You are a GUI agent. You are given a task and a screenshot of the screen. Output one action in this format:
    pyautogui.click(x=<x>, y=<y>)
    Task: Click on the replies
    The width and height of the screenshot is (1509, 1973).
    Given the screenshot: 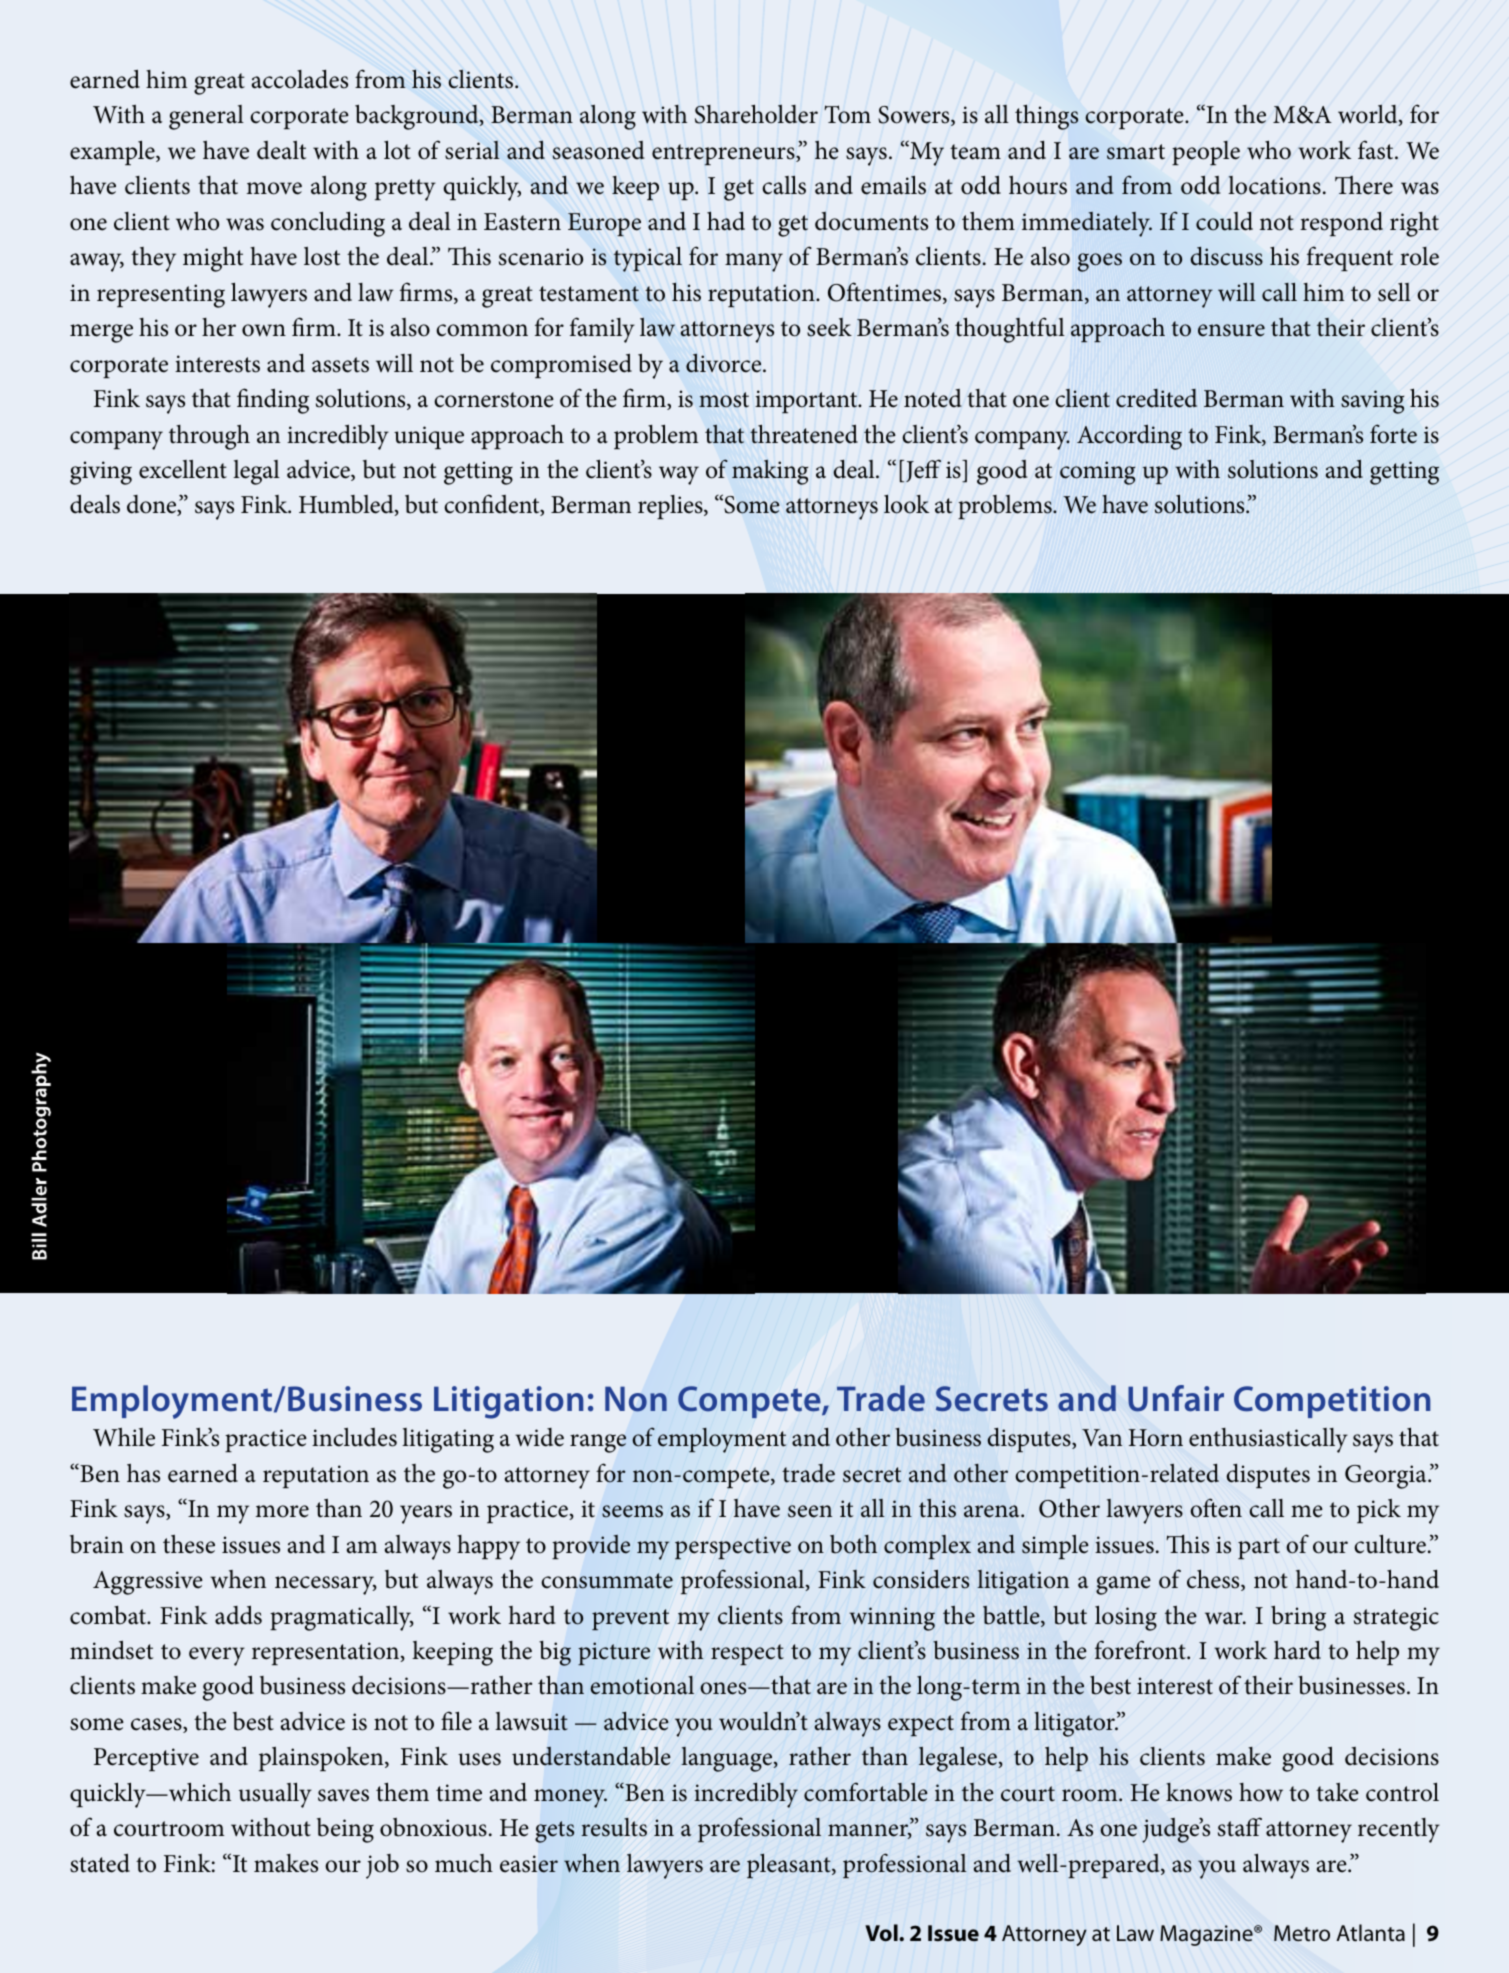 What is the action you would take?
    pyautogui.click(x=671, y=507)
